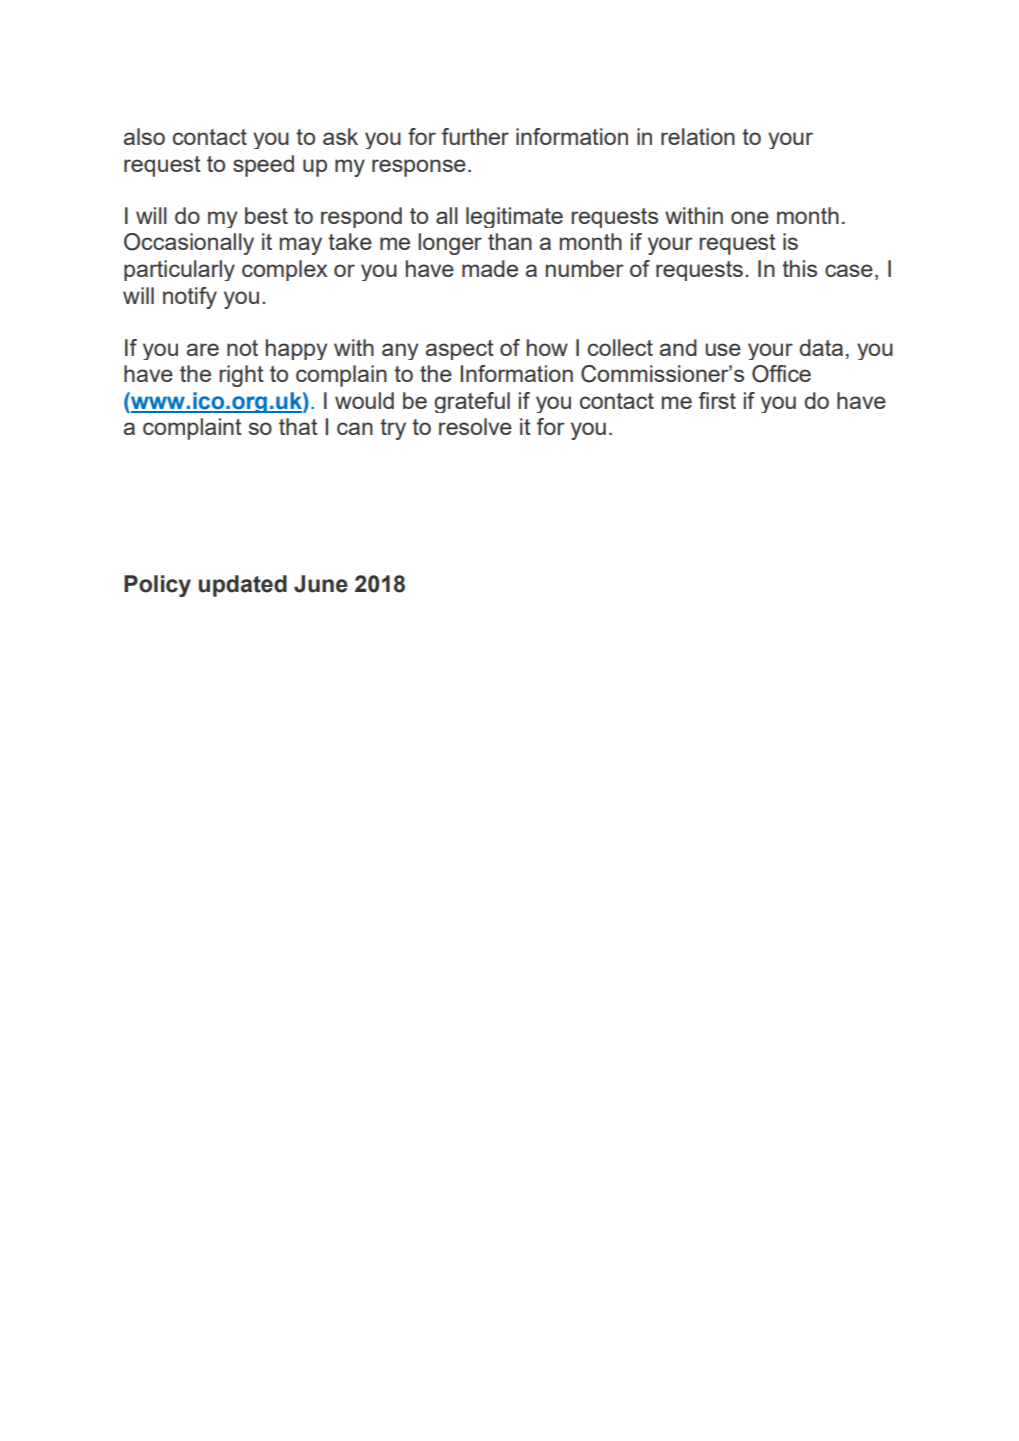 This page has width=1019, height=1441. Describe the element at coordinates (475, 426) in the page. I see `resolve` at that location.
